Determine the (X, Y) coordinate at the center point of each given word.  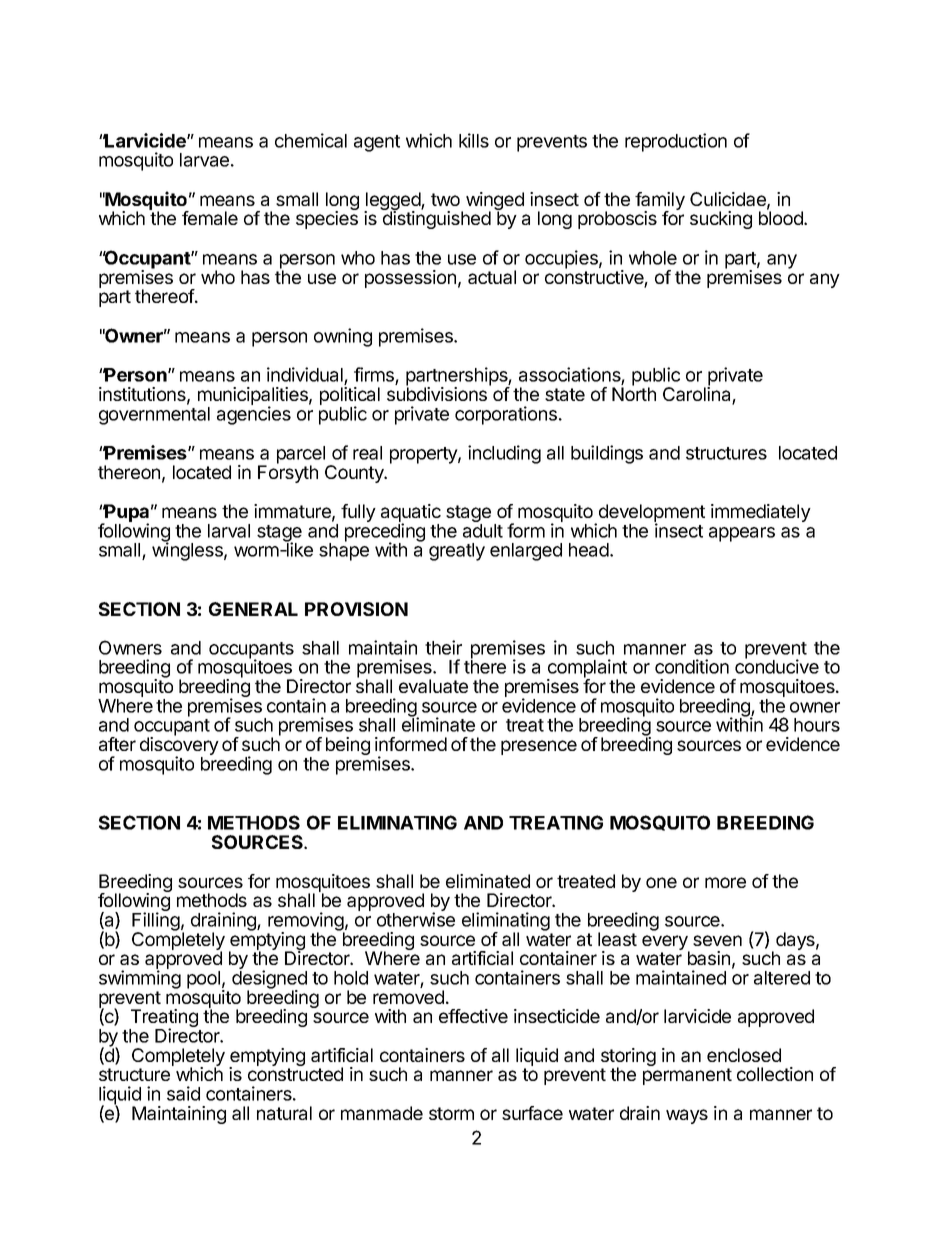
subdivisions (438, 393)
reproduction (676, 142)
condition (692, 666)
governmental (154, 416)
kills (474, 140)
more (725, 882)
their (443, 647)
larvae (204, 160)
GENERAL (253, 609)
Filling (156, 922)
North (634, 393)
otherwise (416, 919)
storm (451, 1113)
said (183, 1093)
